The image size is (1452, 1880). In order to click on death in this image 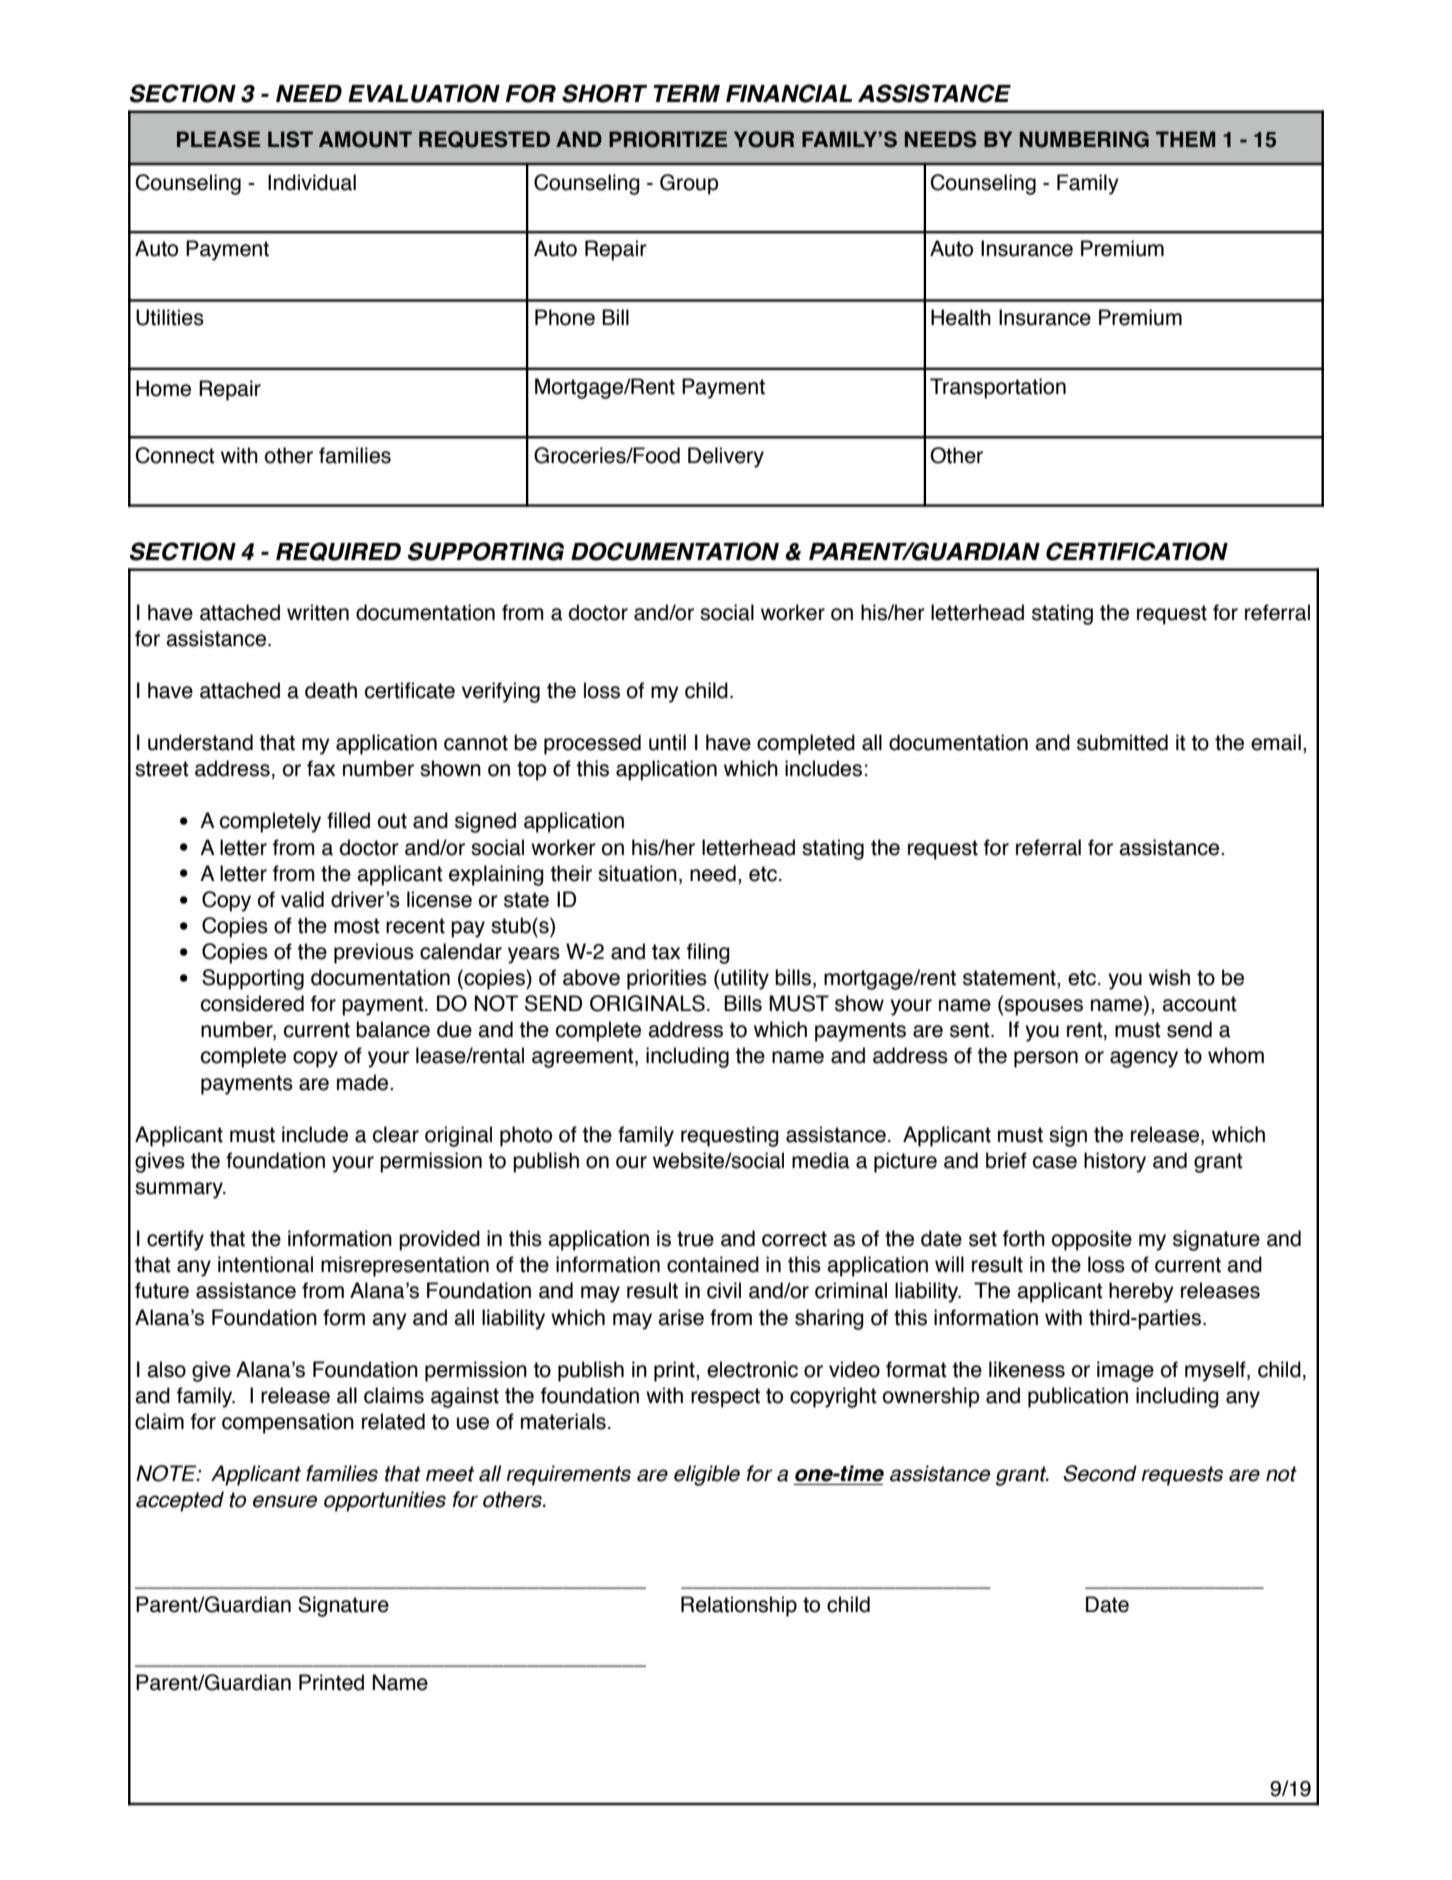, I will do `click(331, 690)`.
